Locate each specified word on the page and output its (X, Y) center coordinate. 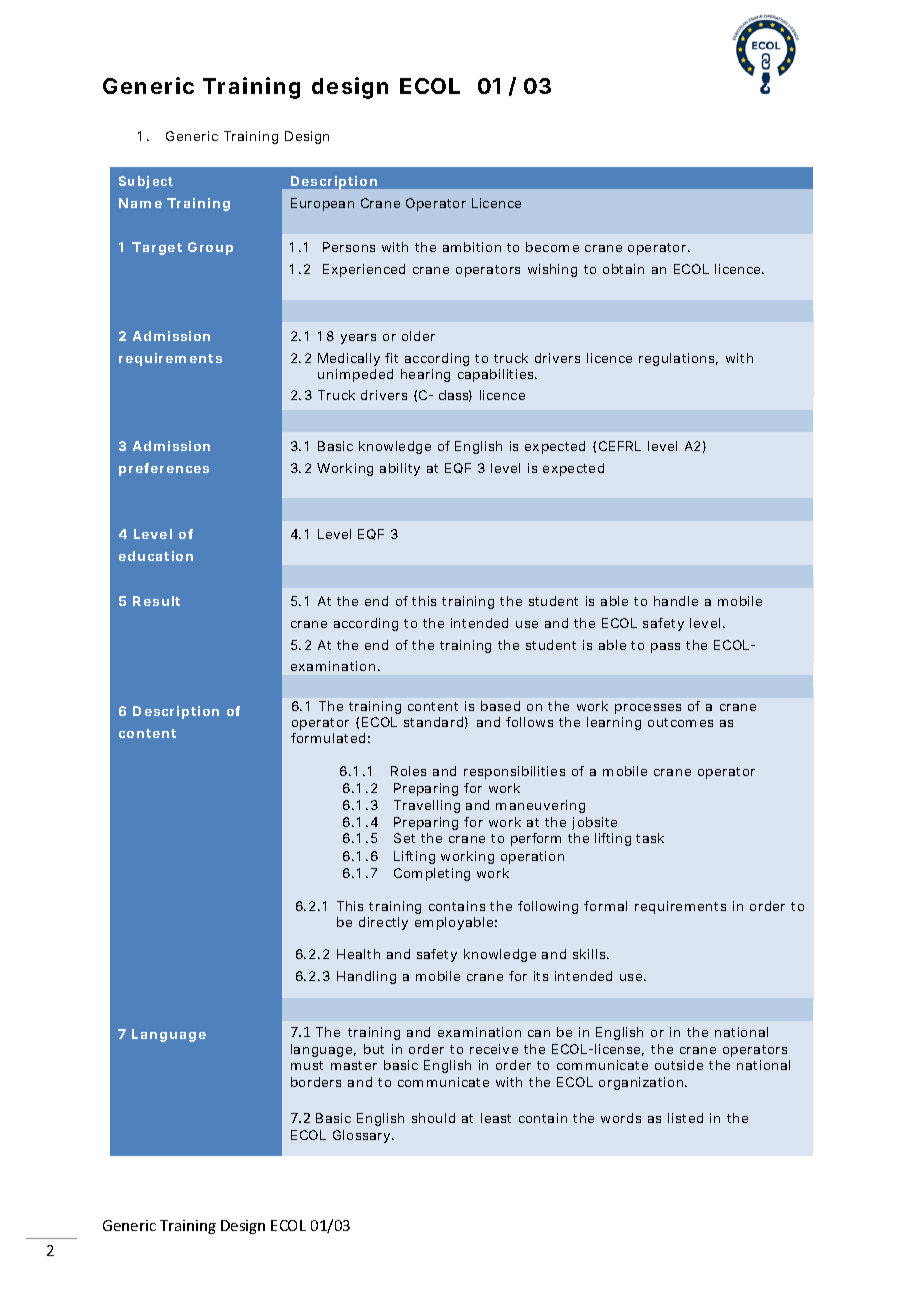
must (307, 1065)
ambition (472, 247)
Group (210, 248)
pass (665, 648)
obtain (623, 269)
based (500, 706)
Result (156, 601)
